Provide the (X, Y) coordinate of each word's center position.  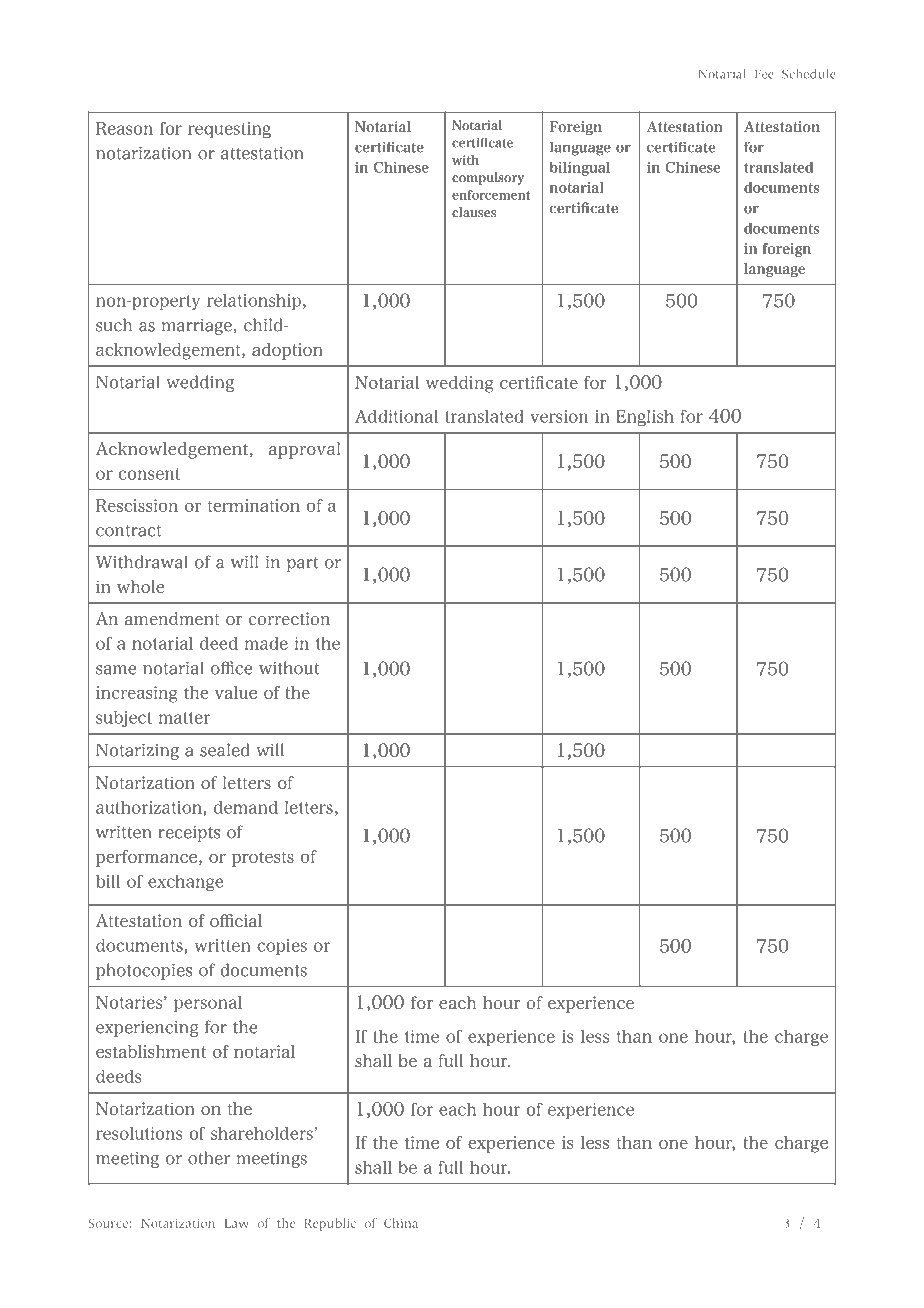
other (209, 1158)
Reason (124, 128)
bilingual (579, 169)
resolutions (139, 1133)
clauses (474, 212)
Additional (396, 416)
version (559, 416)
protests (263, 859)
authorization (150, 807)
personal (208, 1004)
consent (149, 474)
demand (246, 807)
